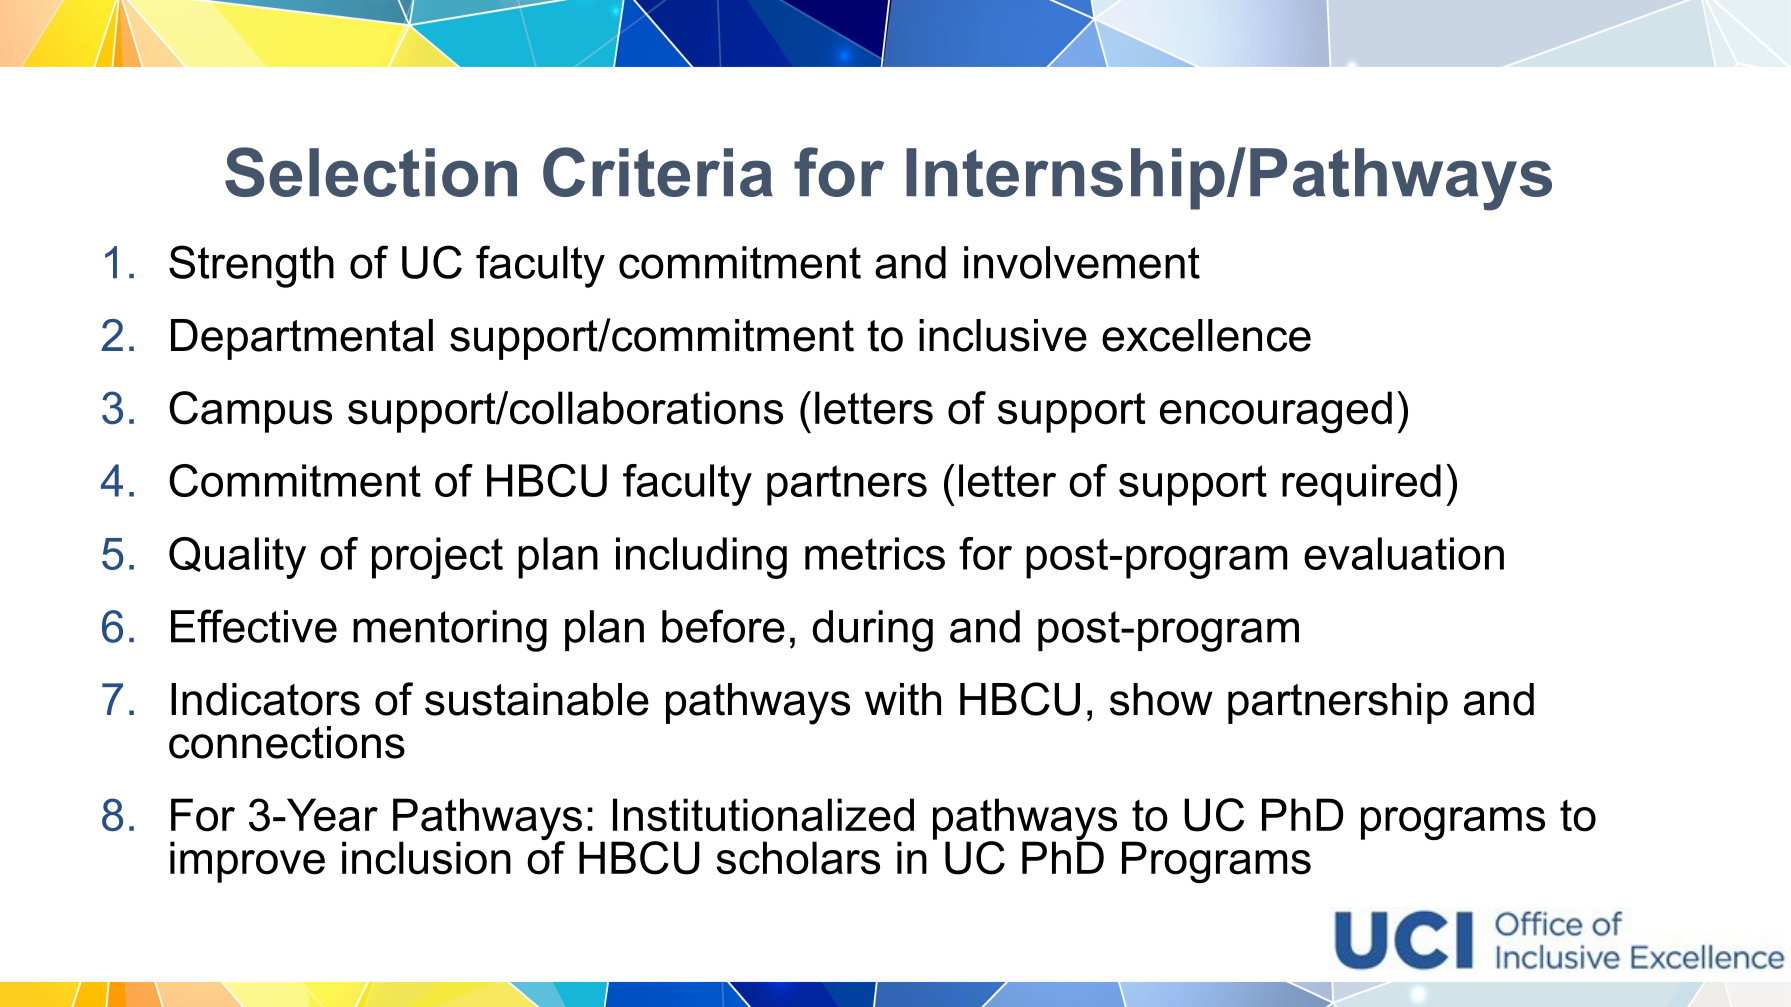  Describe the element at coordinates (250, 412) in the page. I see `Campus` at that location.
